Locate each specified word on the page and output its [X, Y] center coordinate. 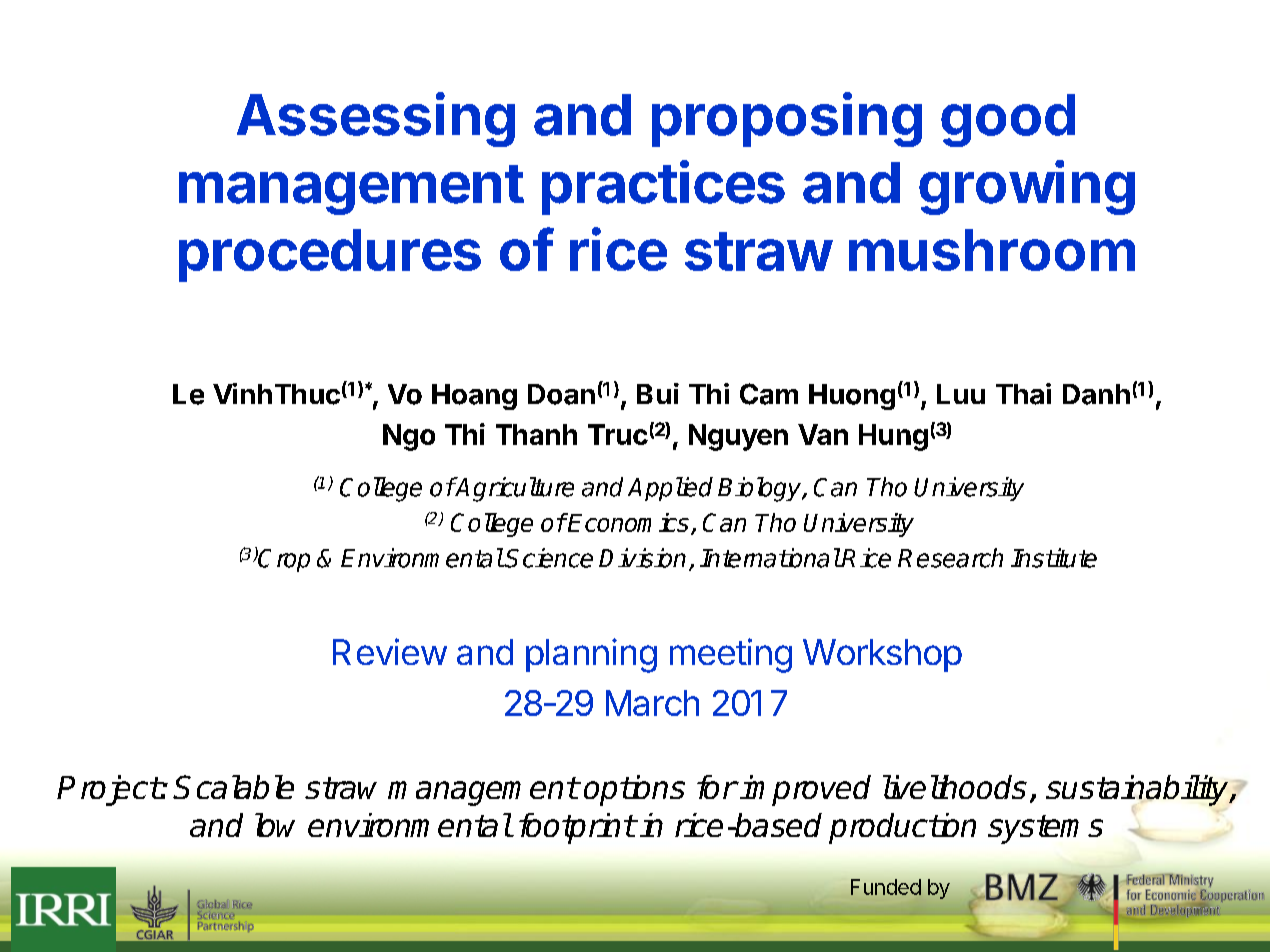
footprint [577, 828]
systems [1045, 829]
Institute [1054, 558]
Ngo [409, 437]
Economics [628, 522]
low [275, 825]
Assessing [376, 119]
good [1008, 120]
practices [663, 187]
